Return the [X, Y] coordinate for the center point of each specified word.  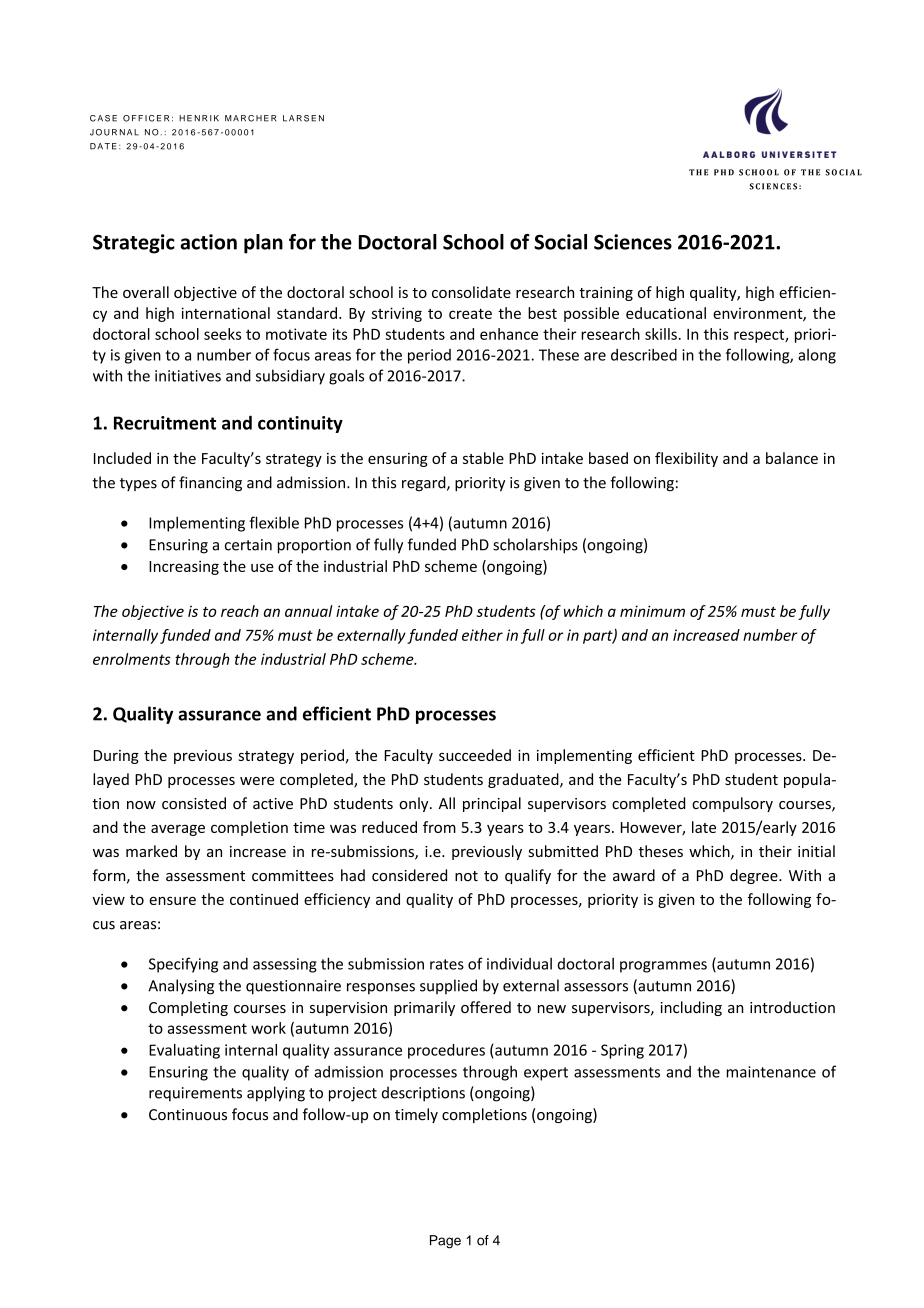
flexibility [686, 459]
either [482, 635]
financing [210, 484]
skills [661, 334]
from [439, 827]
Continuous [188, 1115]
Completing [188, 1008]
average [178, 830]
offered [486, 1007]
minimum [652, 611]
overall [146, 292]
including [691, 1008]
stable [483, 458]
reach [240, 611]
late [704, 827]
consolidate [471, 292]
